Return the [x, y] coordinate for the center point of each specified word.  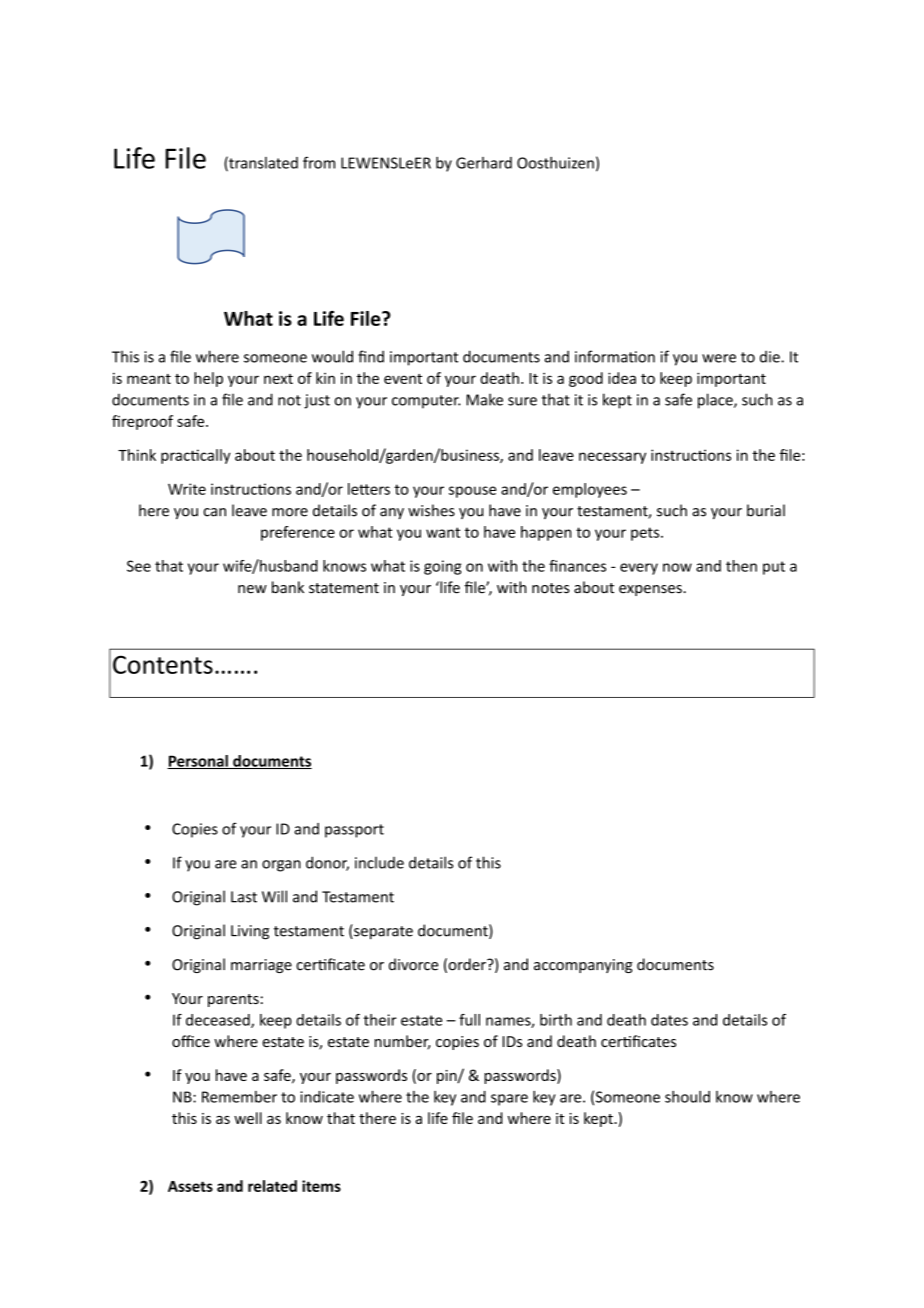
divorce [413, 964]
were [719, 358]
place [716, 401]
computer [426, 402]
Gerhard [484, 163]
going [443, 567]
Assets [190, 1186]
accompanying [583, 966]
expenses [651, 590]
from [319, 162]
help [208, 379]
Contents [163, 664]
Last [244, 897]
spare [509, 1100]
